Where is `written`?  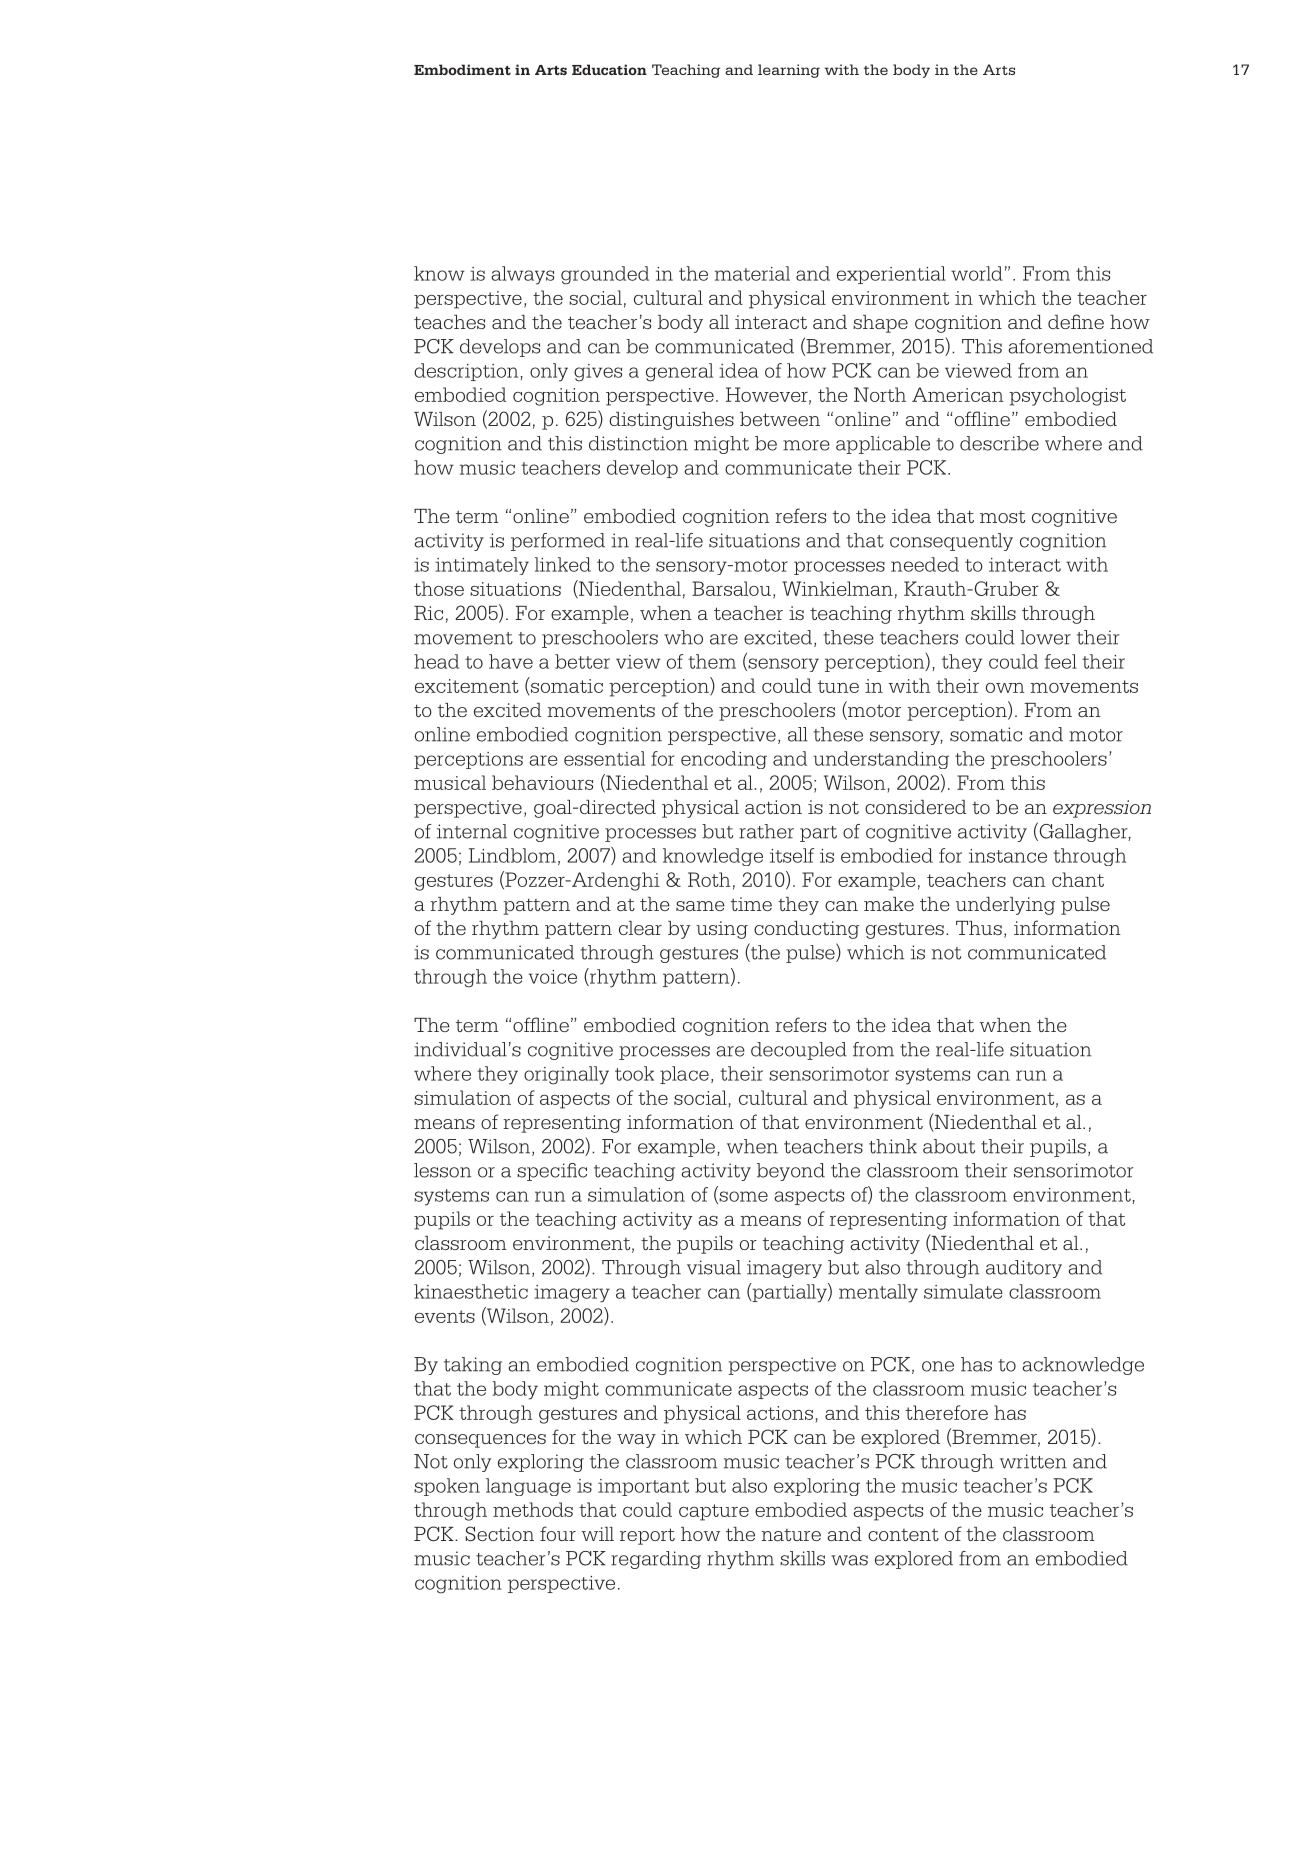
written is located at coordinates (1033, 1461).
